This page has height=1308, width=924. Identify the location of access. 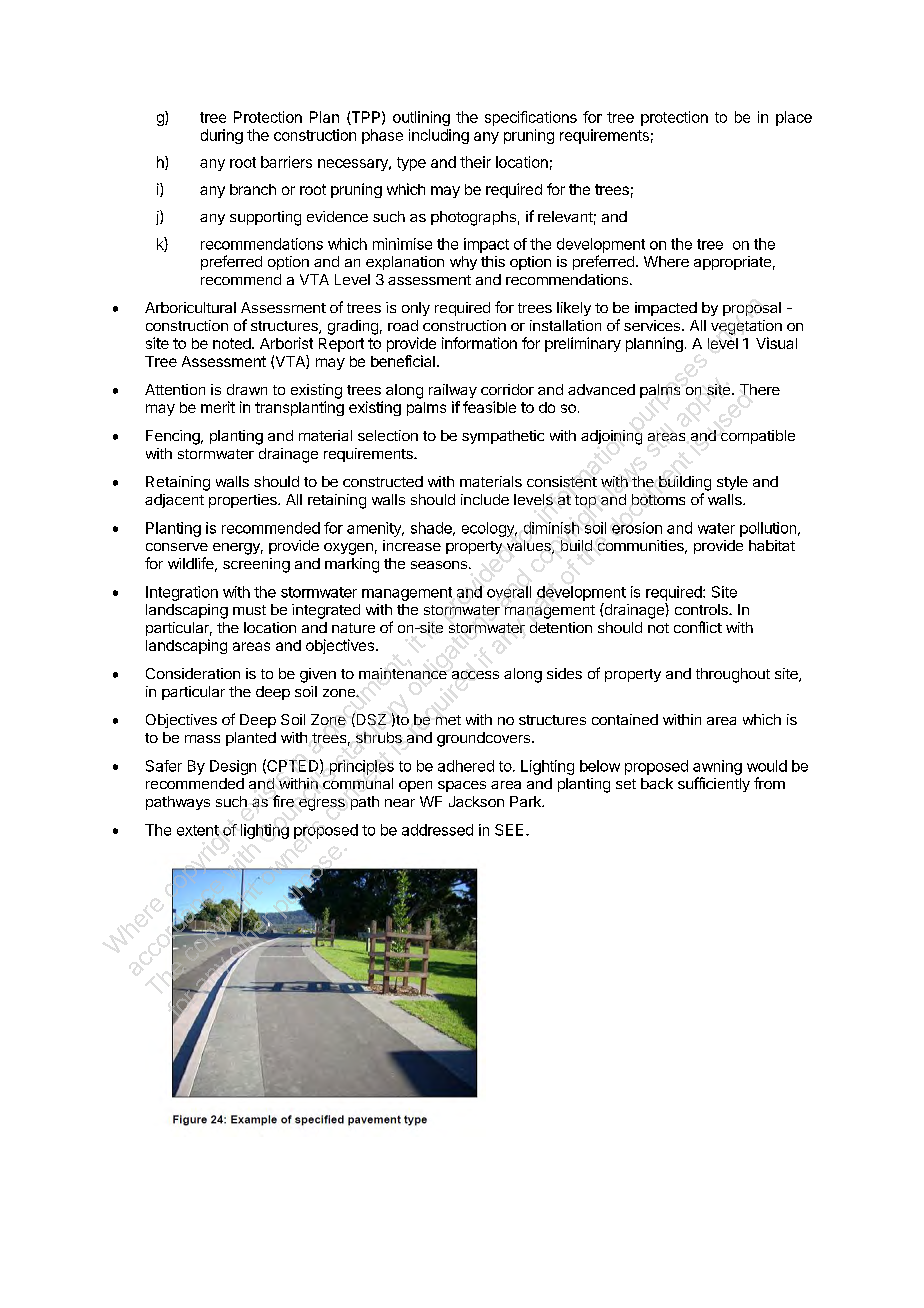
(475, 675).
